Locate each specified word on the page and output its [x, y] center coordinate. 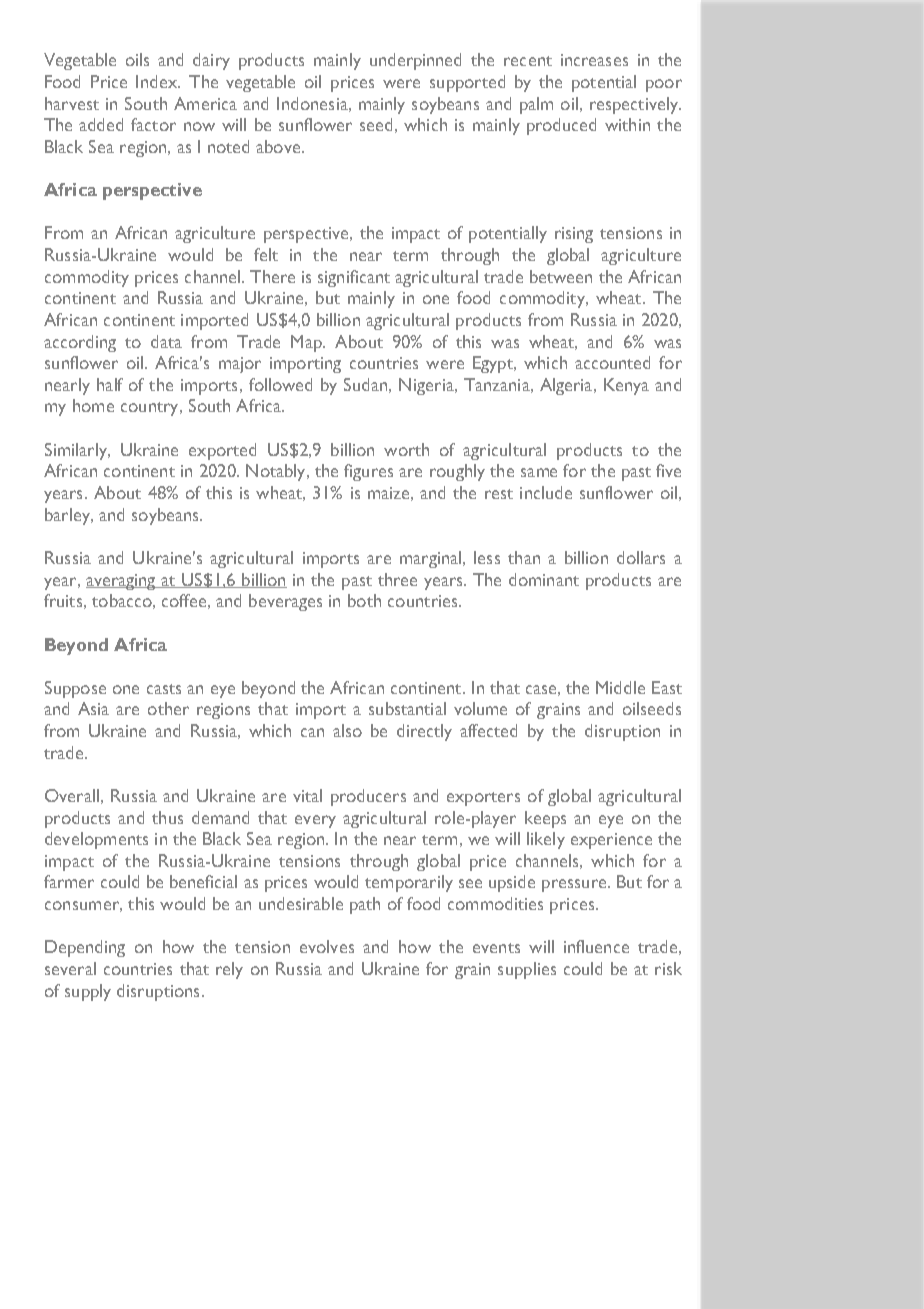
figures [368, 472]
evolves [327, 946]
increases [594, 60]
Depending [85, 948]
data [166, 341]
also [347, 730]
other [168, 708]
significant [354, 278]
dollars [641, 557]
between [561, 276]
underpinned [415, 61]
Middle [620, 687]
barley [68, 516]
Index [158, 81]
